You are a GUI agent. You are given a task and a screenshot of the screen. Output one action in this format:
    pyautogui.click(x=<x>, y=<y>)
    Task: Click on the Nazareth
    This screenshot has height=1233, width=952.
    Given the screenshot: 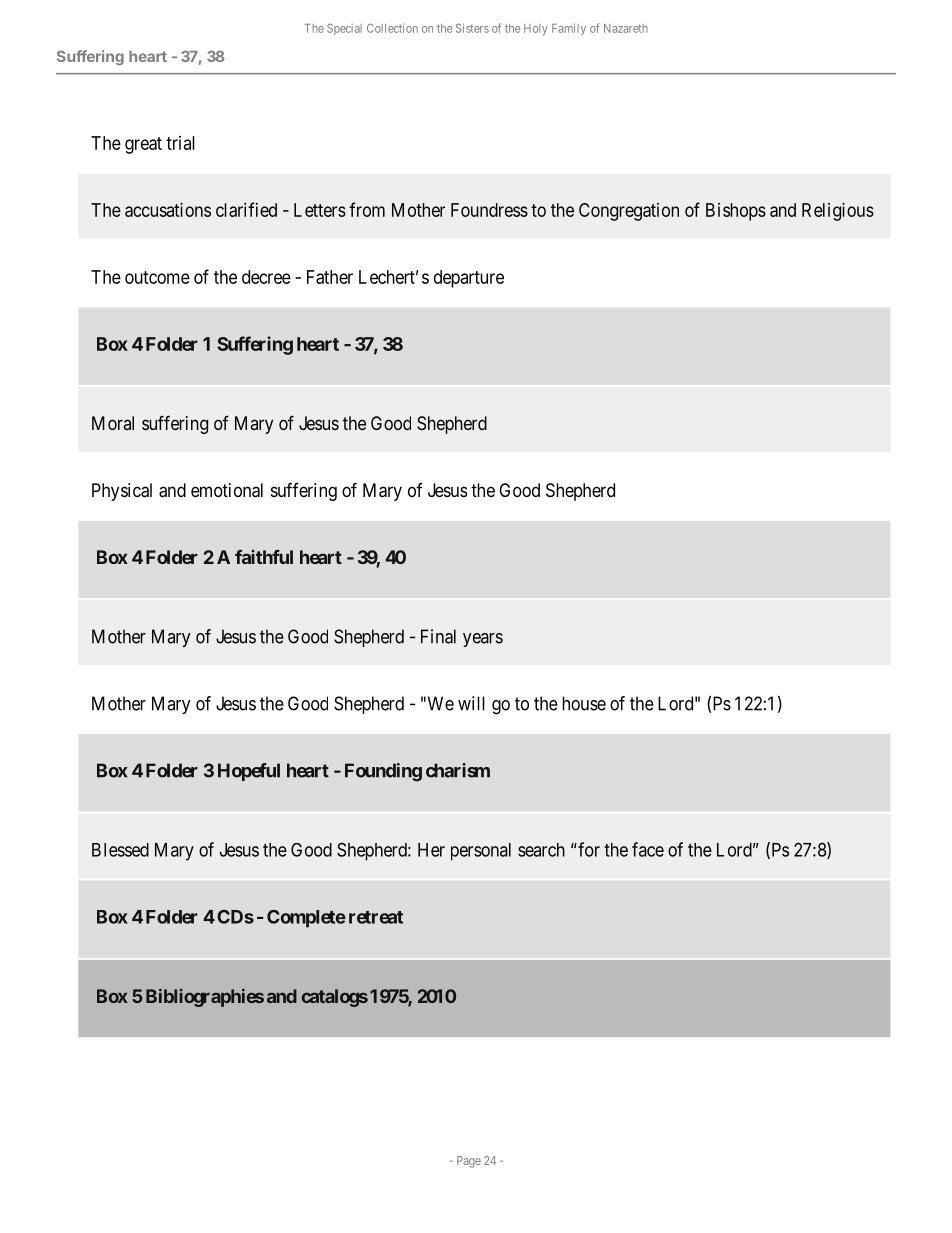 What is the action you would take?
    pyautogui.click(x=626, y=28)
